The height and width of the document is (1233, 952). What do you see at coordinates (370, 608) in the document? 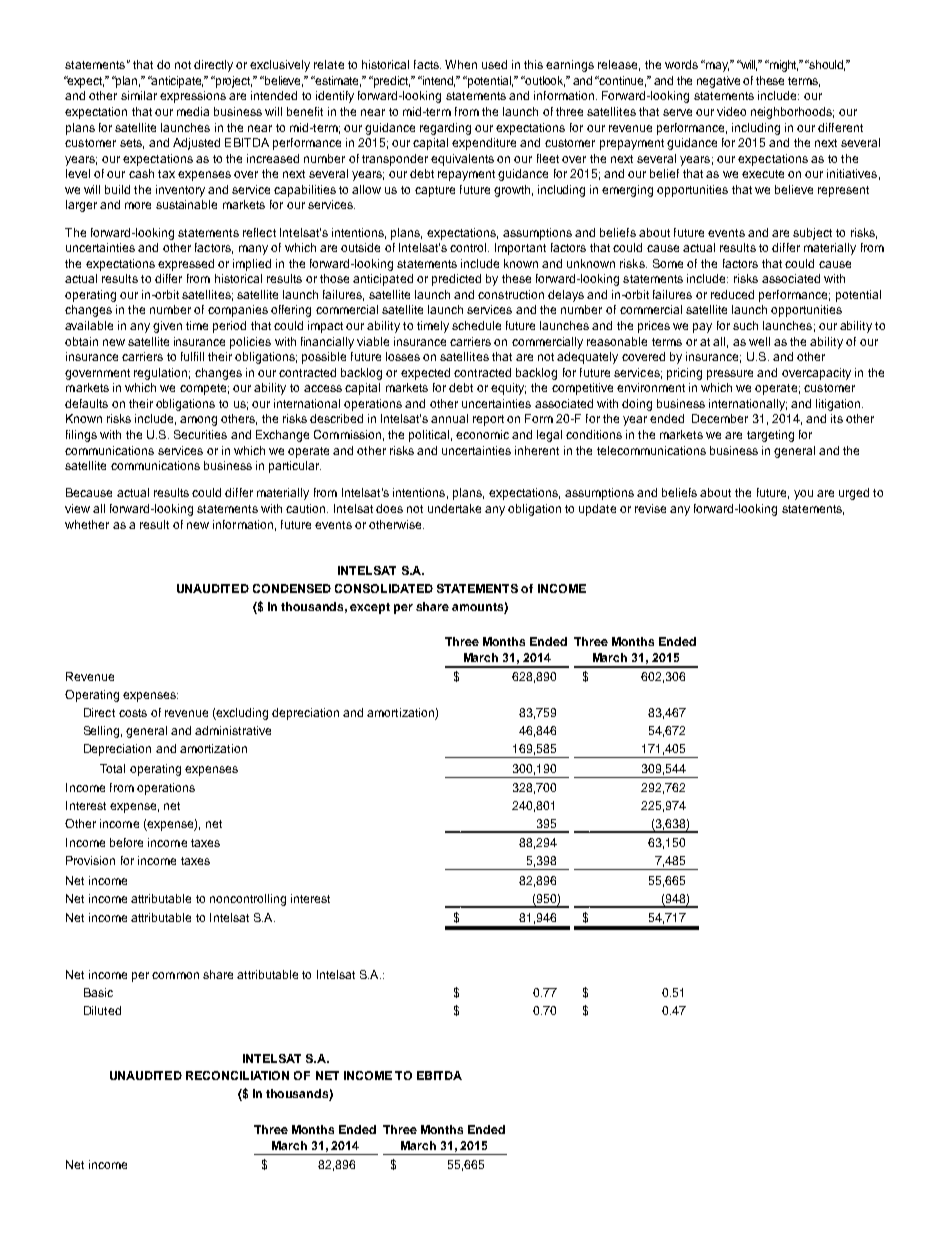
I see `except` at bounding box center [370, 608].
